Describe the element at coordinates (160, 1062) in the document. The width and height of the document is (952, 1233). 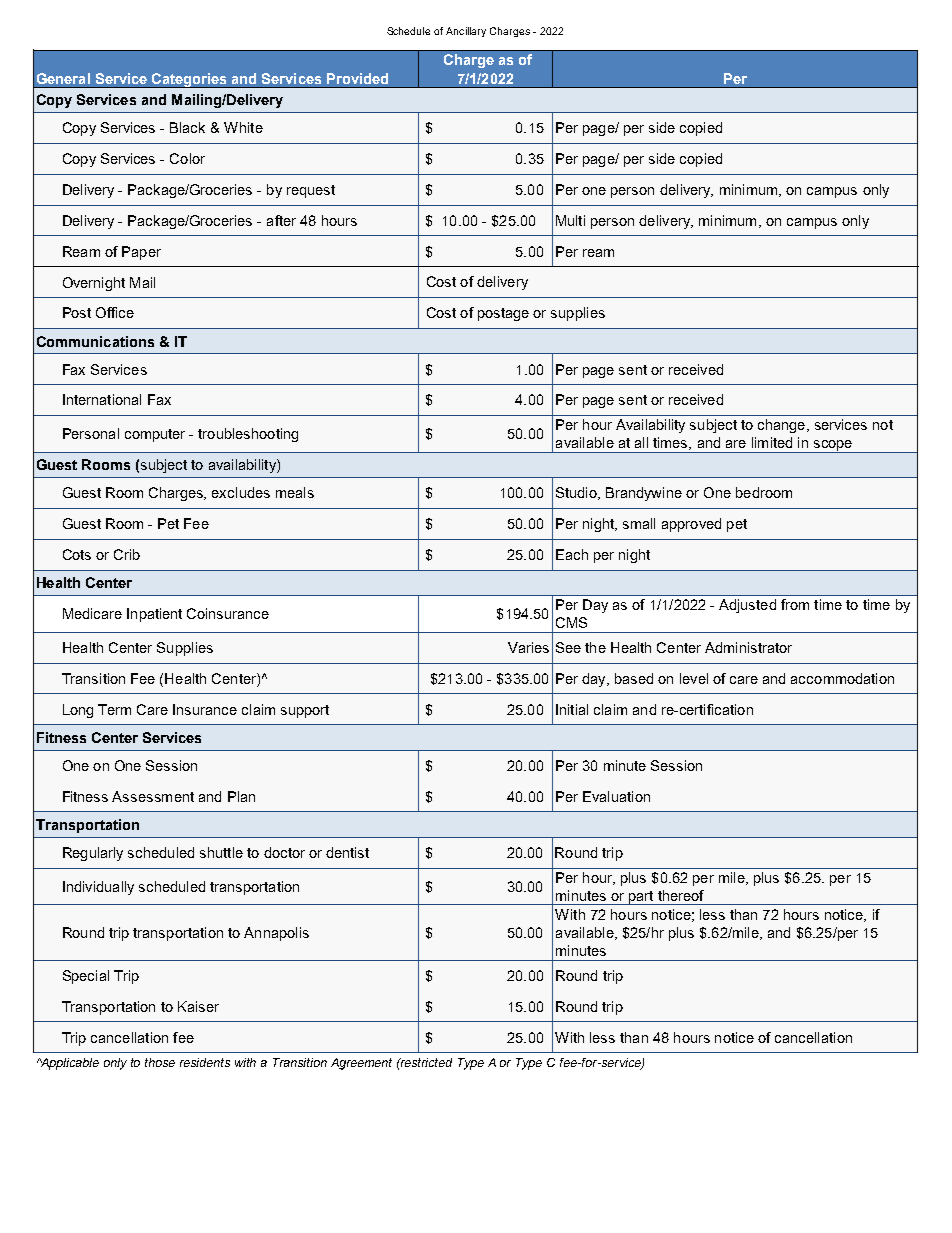
I see `those` at that location.
